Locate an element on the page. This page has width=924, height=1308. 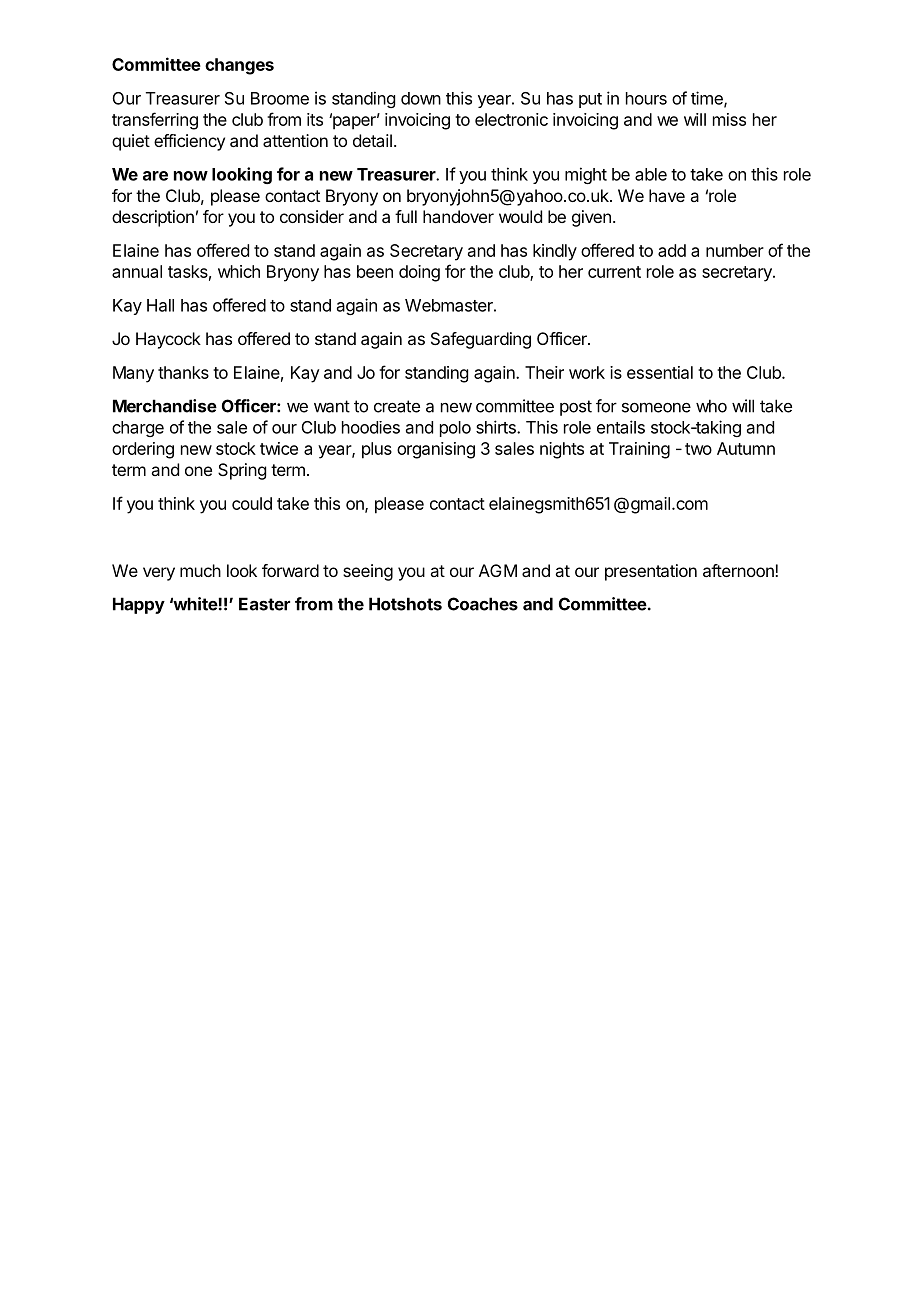
much is located at coordinates (200, 570).
